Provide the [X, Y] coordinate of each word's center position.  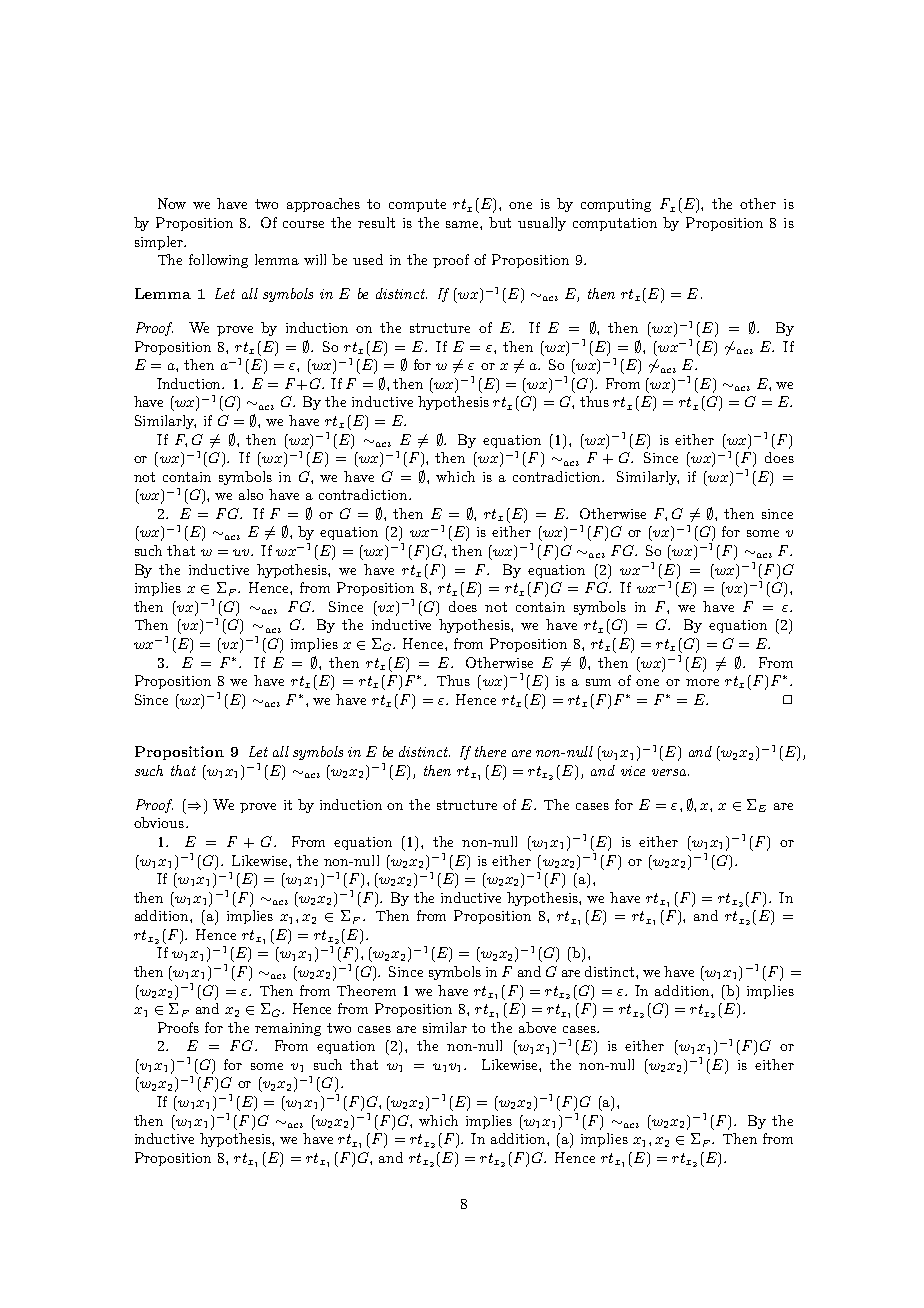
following [218, 261]
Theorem [366, 990]
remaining [288, 1029]
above [537, 1027]
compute [417, 205]
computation [615, 224]
